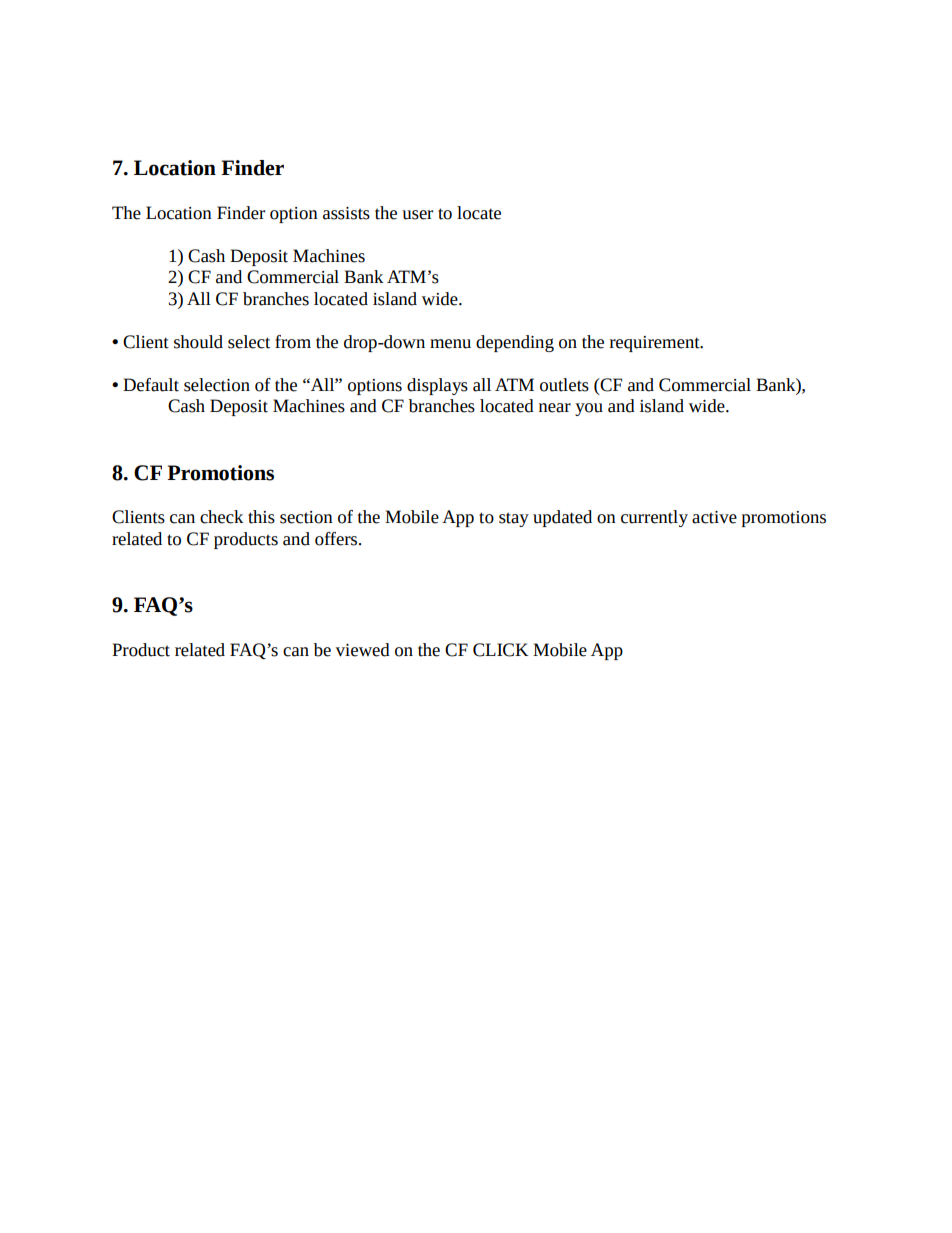 Image resolution: width=952 pixels, height=1233 pixels. I want to click on displays, so click(437, 386).
